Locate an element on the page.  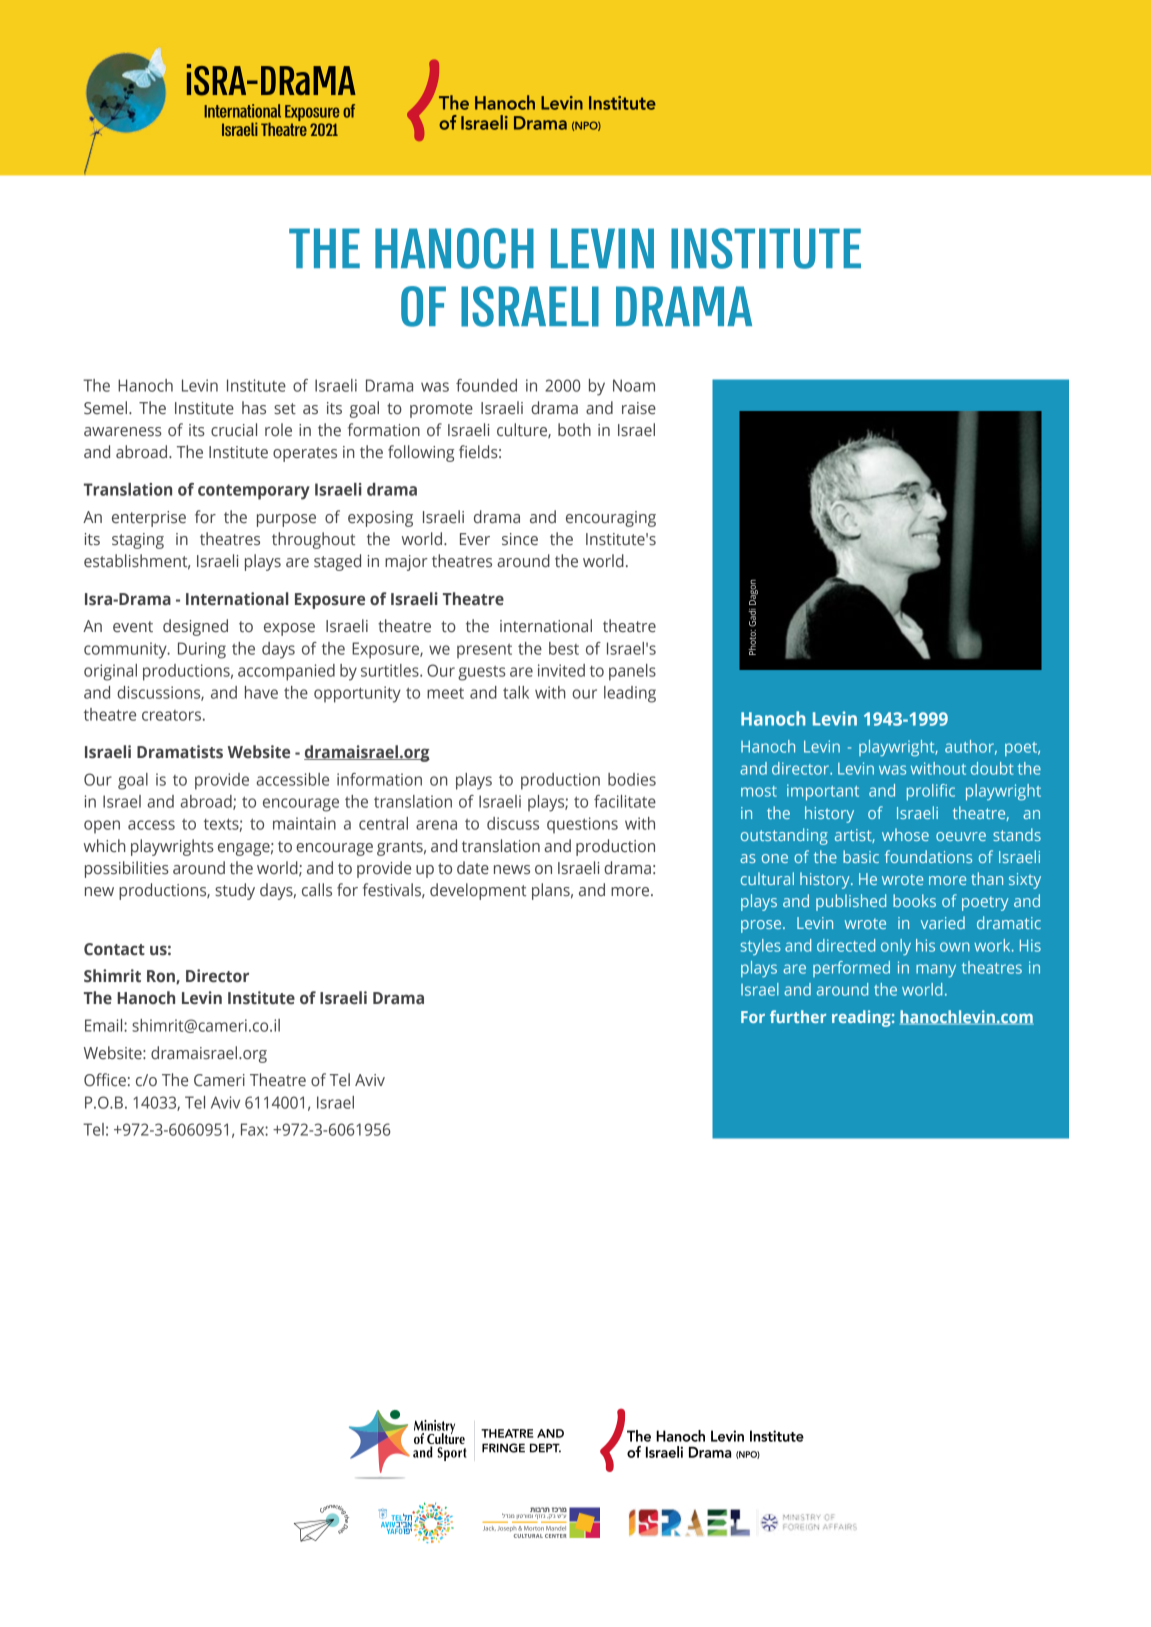
maintain is located at coordinates (304, 823).
